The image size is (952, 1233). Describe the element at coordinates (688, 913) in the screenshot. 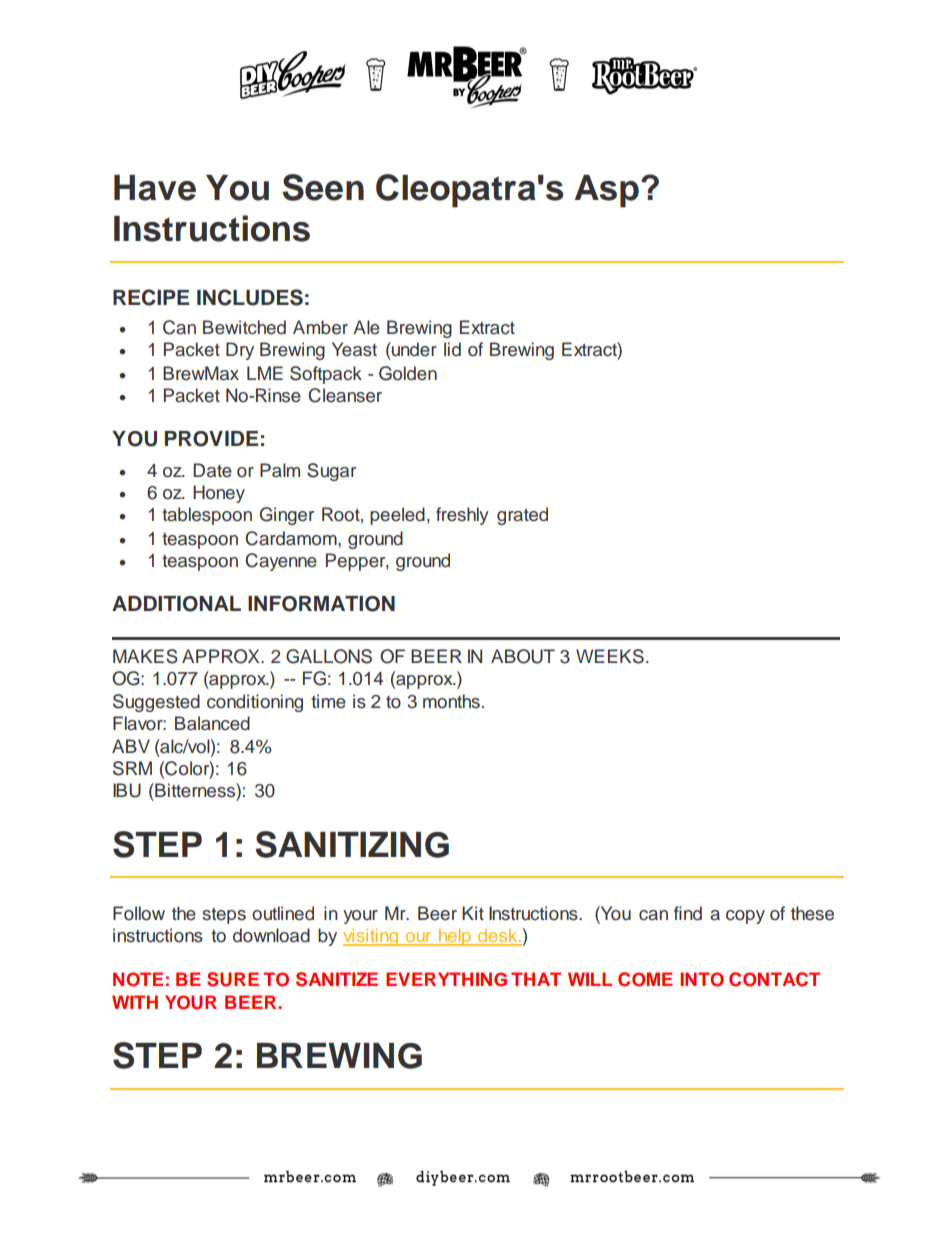

I see `find` at that location.
